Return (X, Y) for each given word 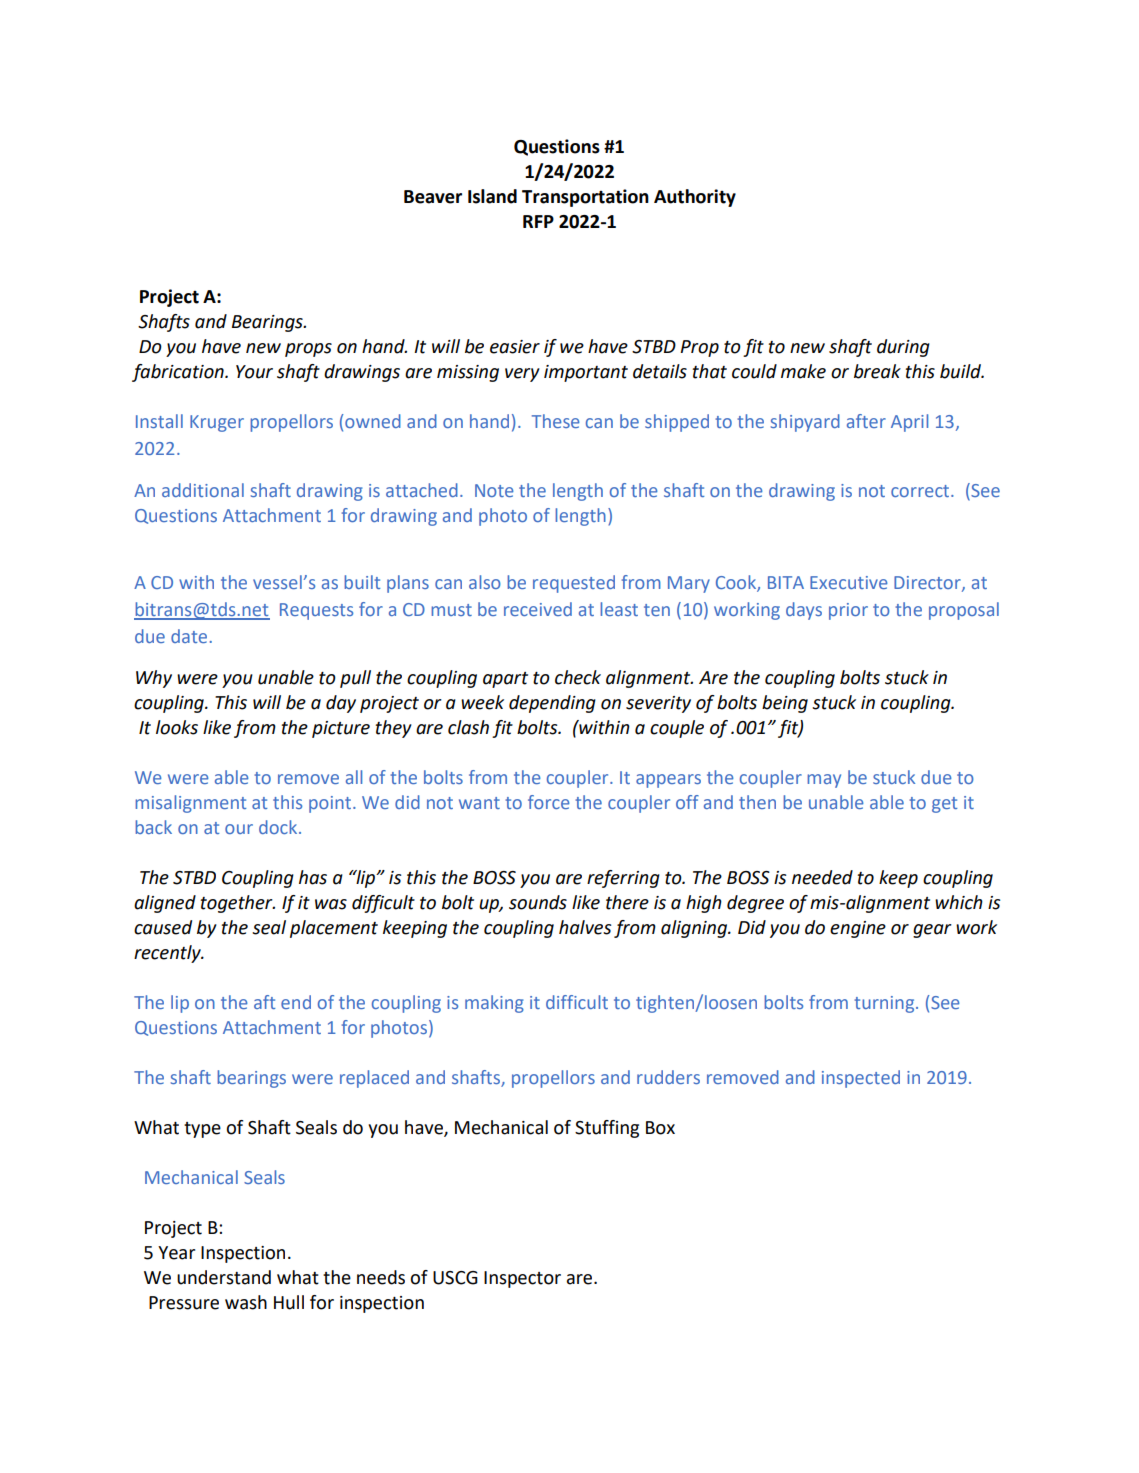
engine (858, 929)
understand (224, 1277)
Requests (316, 611)
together (237, 904)
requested (574, 584)
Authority (695, 198)
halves (585, 927)
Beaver (433, 197)
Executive (849, 582)
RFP (538, 221)
